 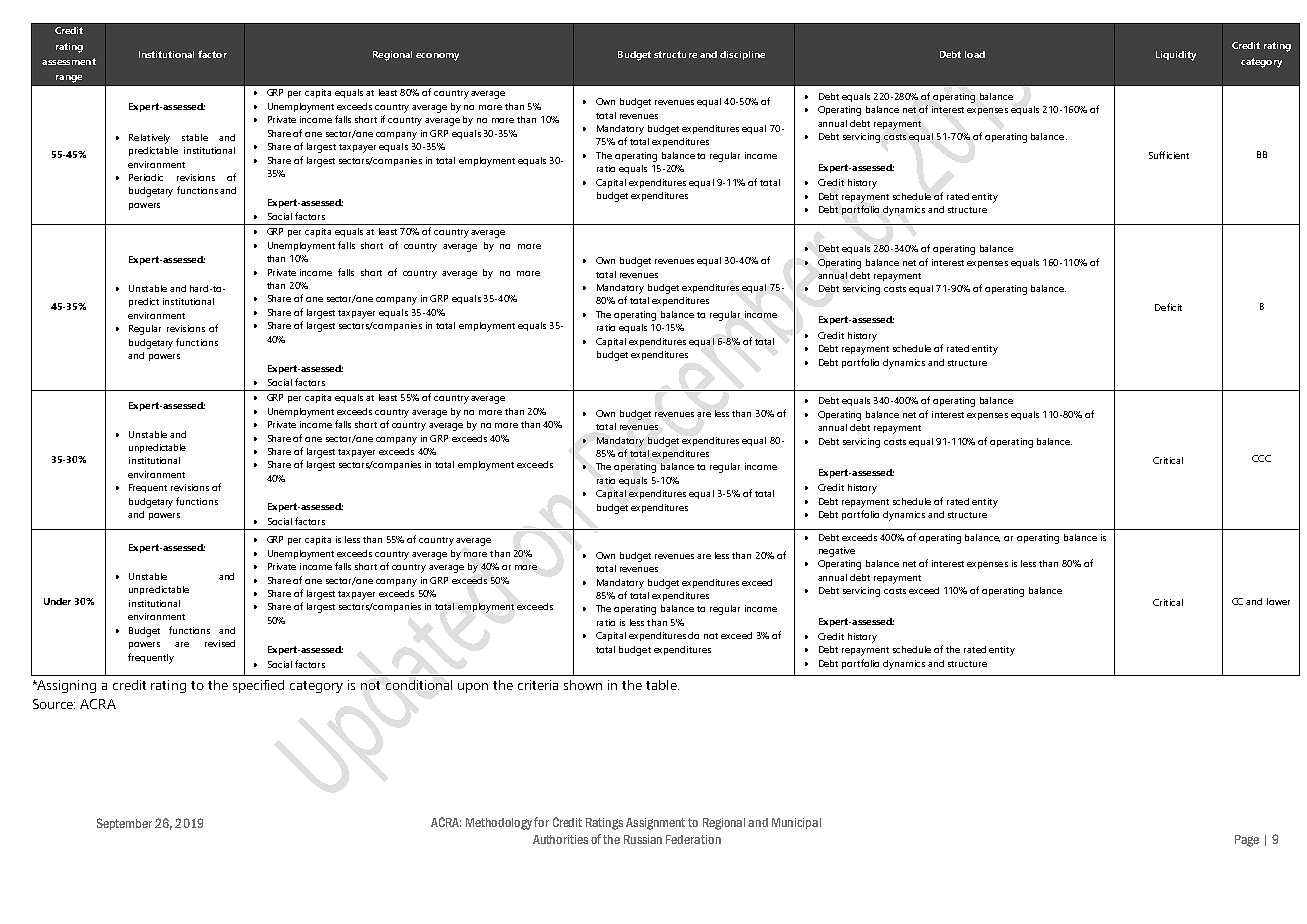 I want to click on Deficit, so click(x=1168, y=307).
